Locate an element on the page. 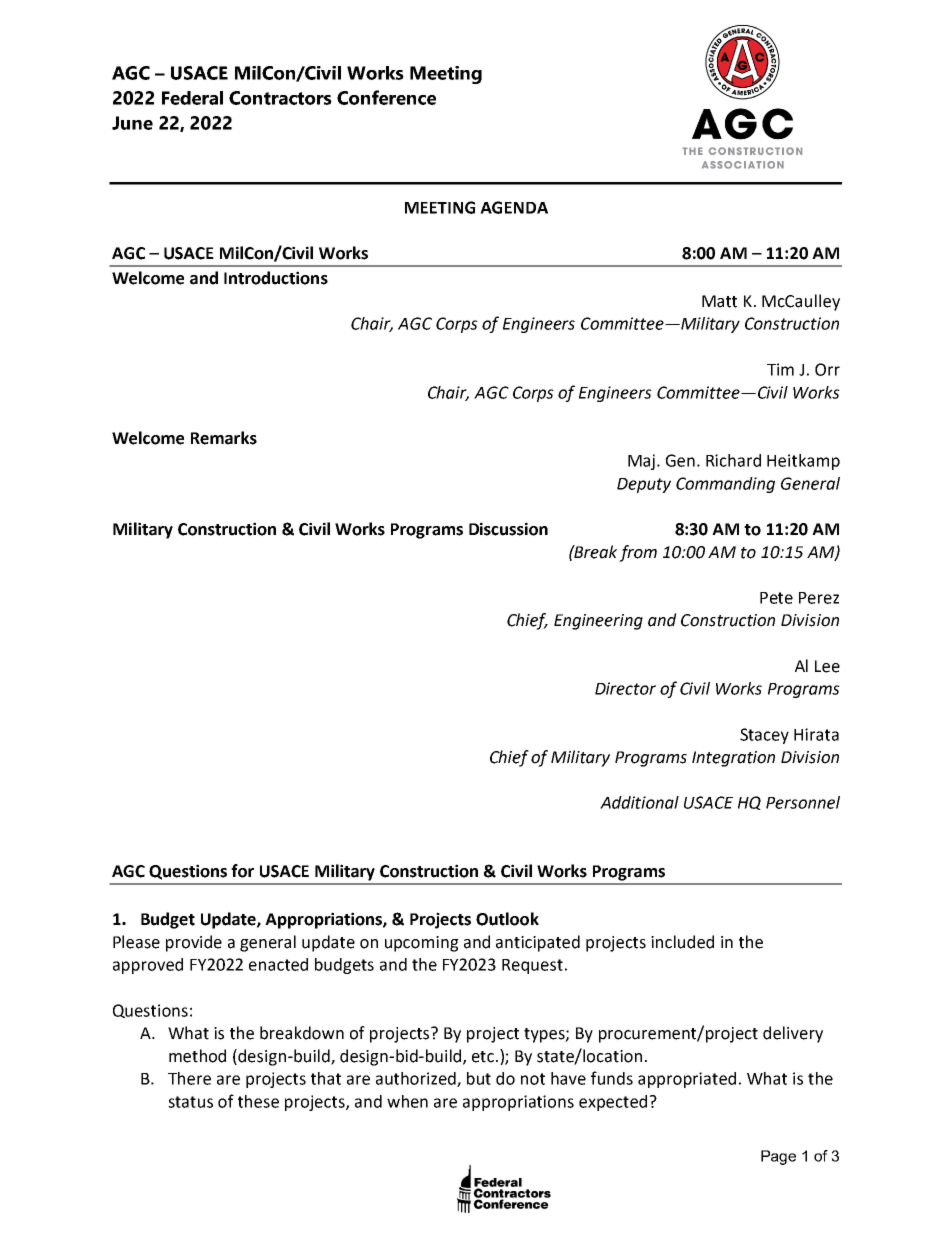 This page has width=952, height=1233. Conference is located at coordinates (386, 97).
